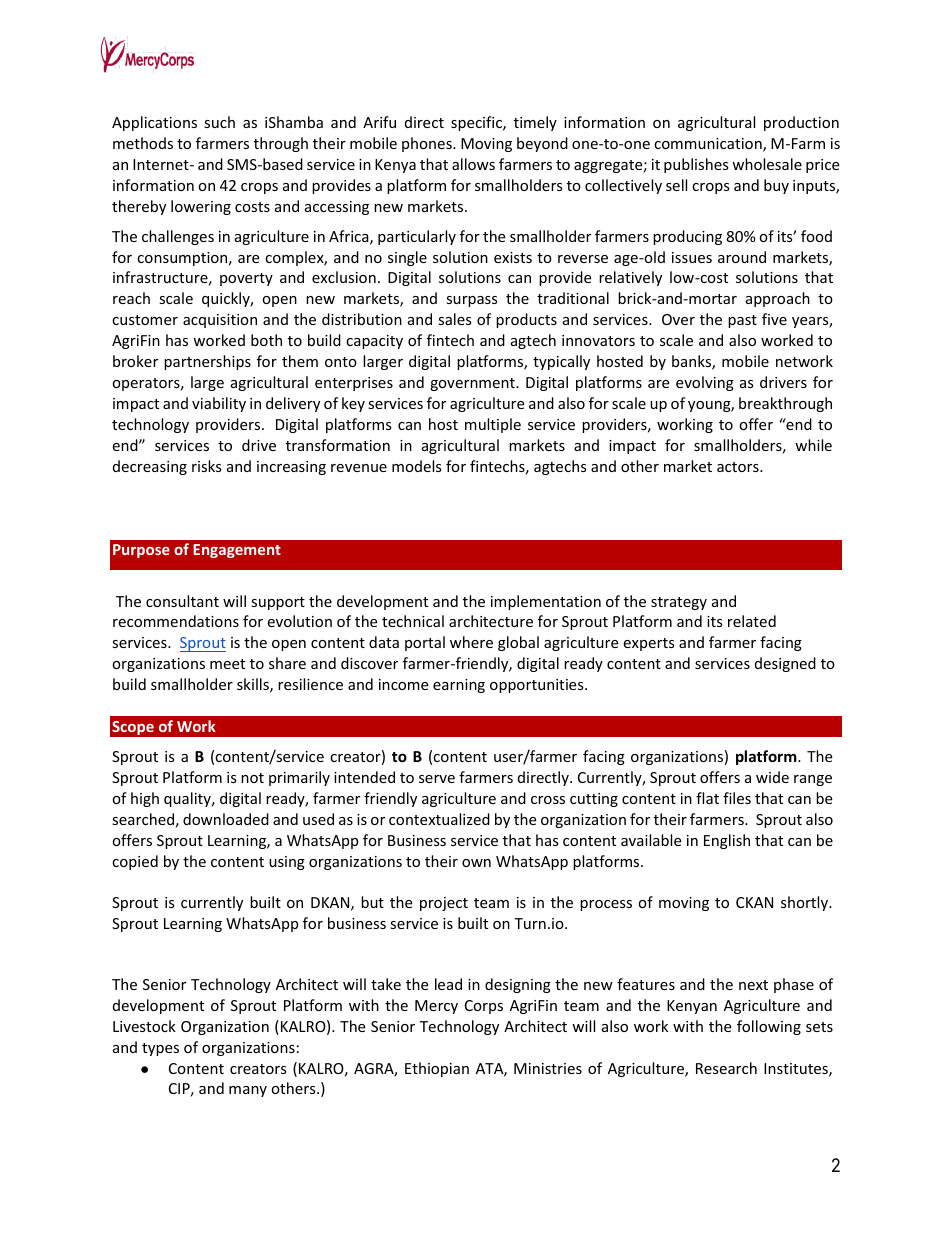 Image resolution: width=952 pixels, height=1233 pixels. Describe the element at coordinates (439, 819) in the page. I see `contextualized` at that location.
